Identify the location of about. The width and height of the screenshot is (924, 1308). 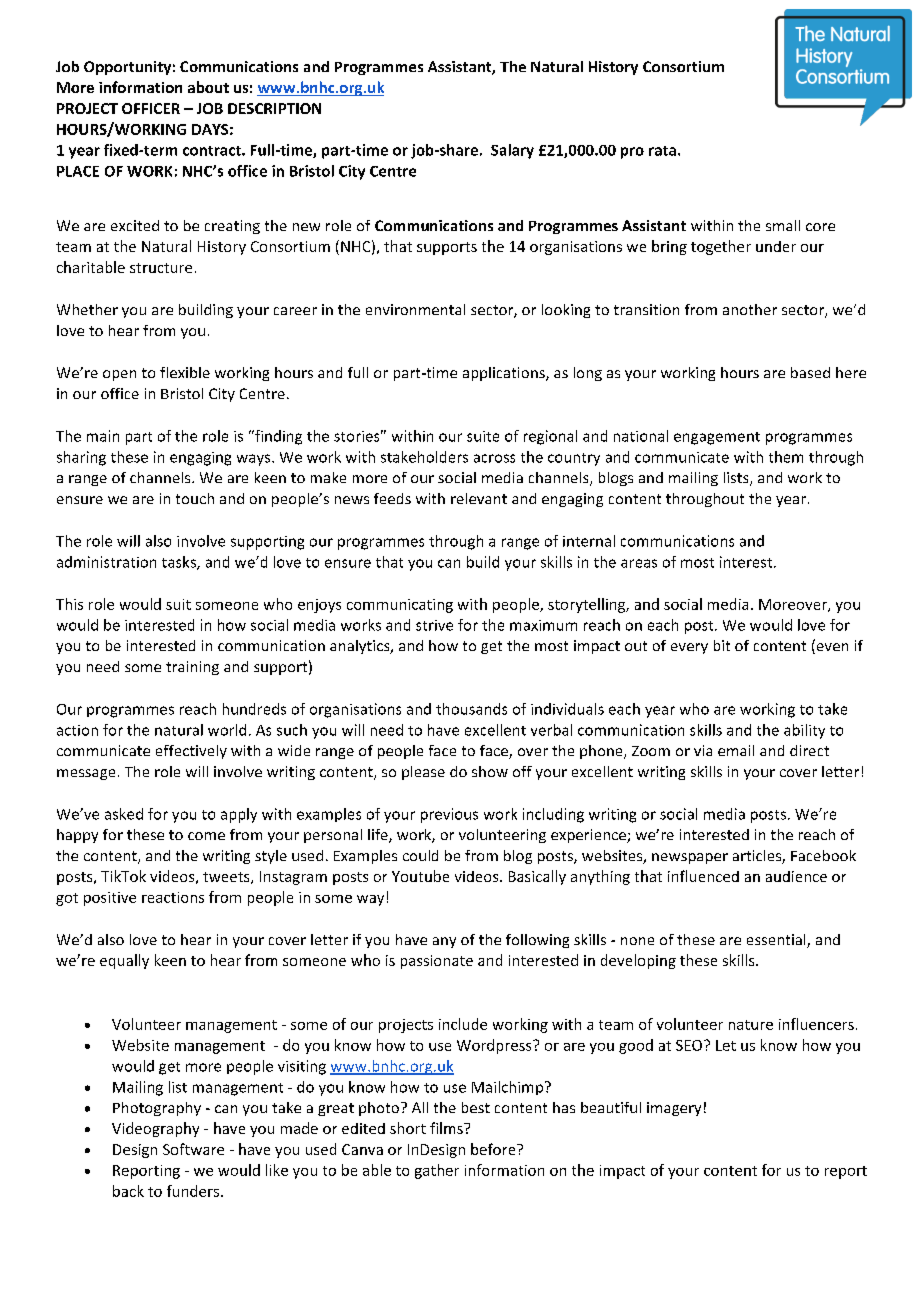
(208, 87).
